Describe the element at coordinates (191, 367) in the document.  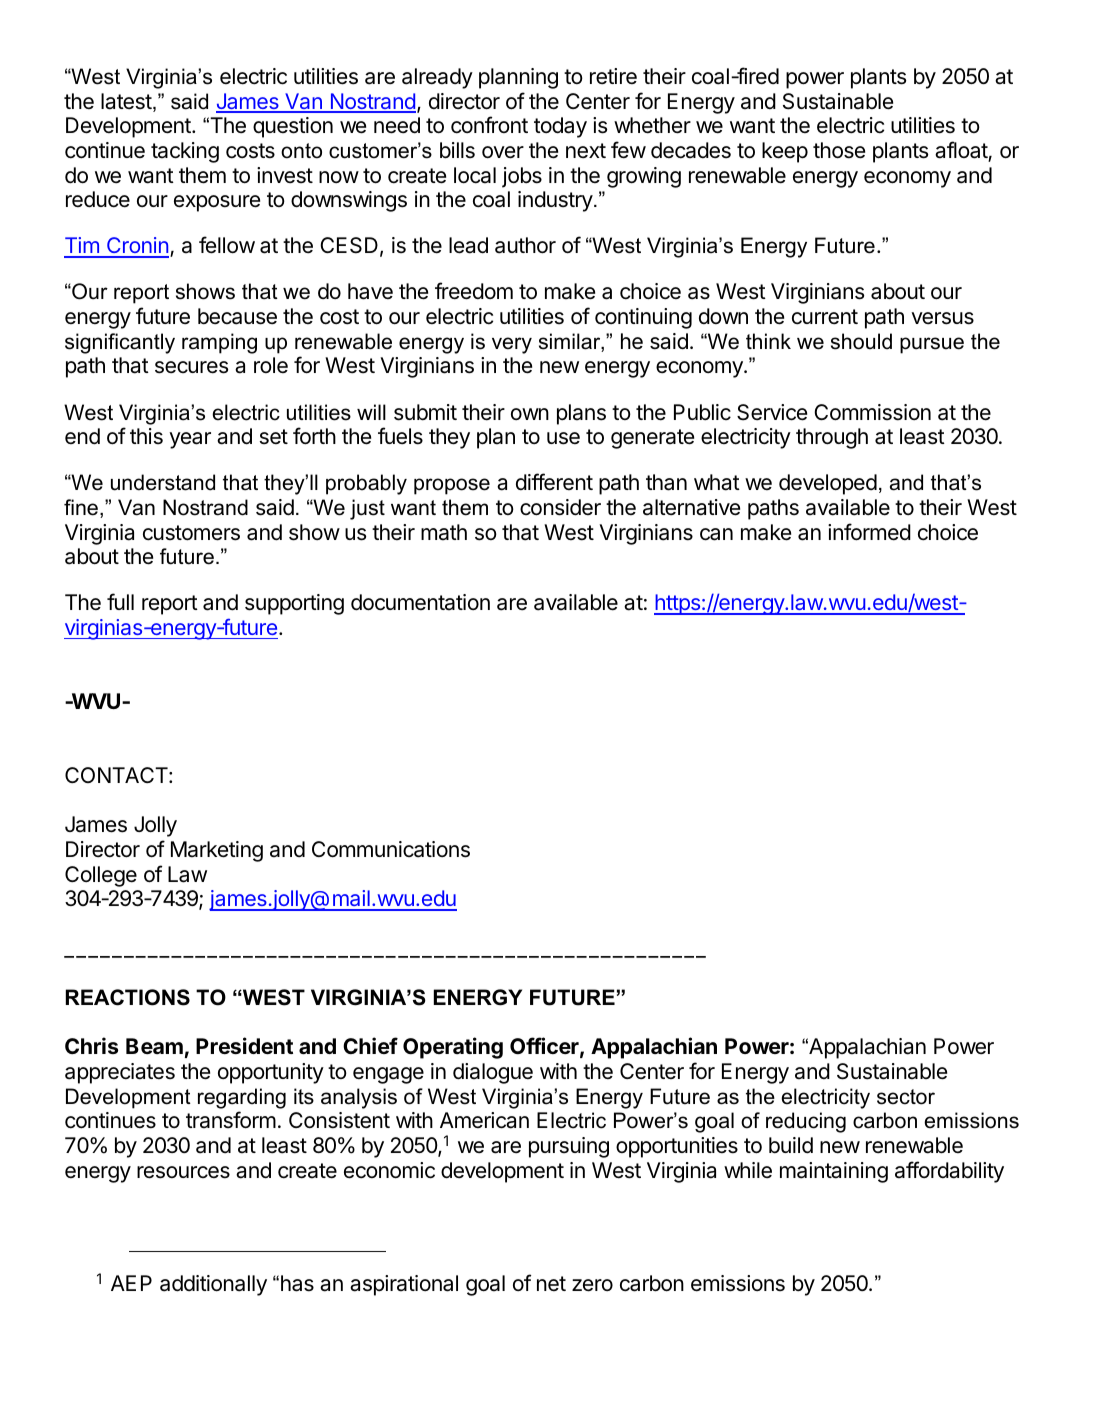
I see `secures` at that location.
